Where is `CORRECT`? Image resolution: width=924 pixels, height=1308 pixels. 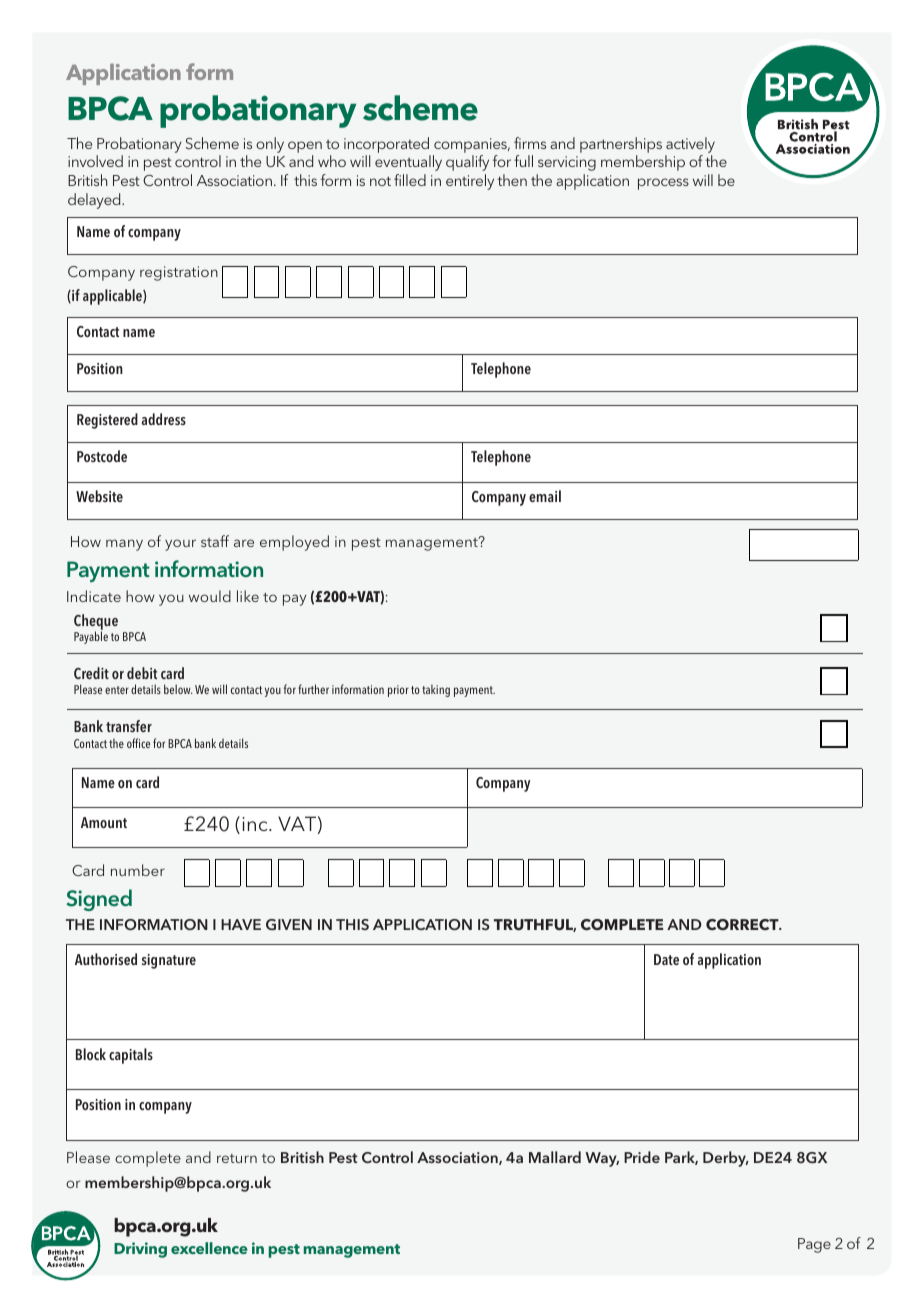 CORRECT is located at coordinates (743, 924).
